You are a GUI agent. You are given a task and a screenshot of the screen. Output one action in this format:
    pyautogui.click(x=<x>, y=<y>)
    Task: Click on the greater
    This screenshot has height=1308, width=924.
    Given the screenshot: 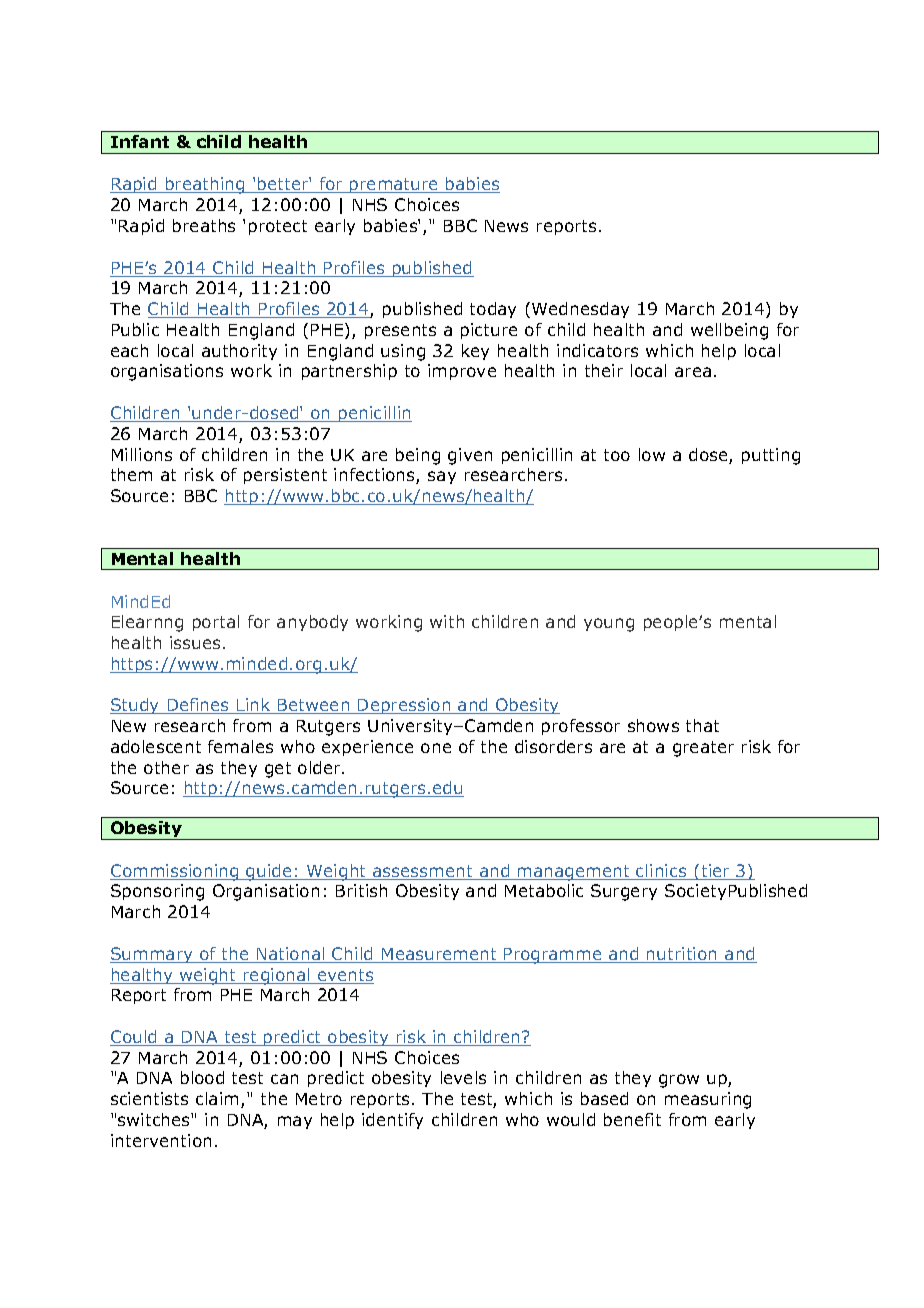 What is the action you would take?
    pyautogui.click(x=703, y=749)
